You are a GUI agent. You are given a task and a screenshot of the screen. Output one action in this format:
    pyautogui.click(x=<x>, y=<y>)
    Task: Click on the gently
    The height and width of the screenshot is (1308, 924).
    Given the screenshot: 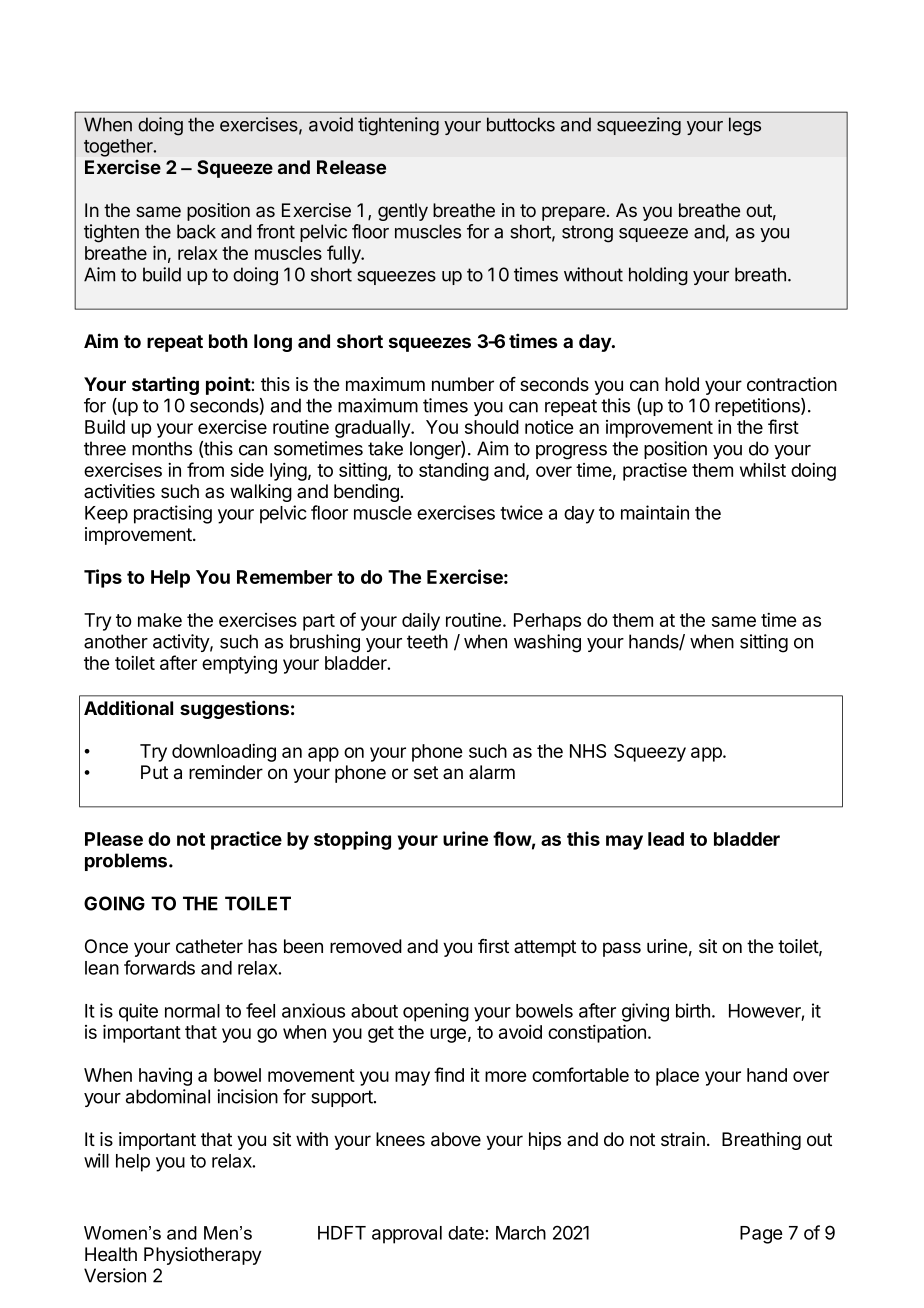 What is the action you would take?
    pyautogui.click(x=403, y=212)
